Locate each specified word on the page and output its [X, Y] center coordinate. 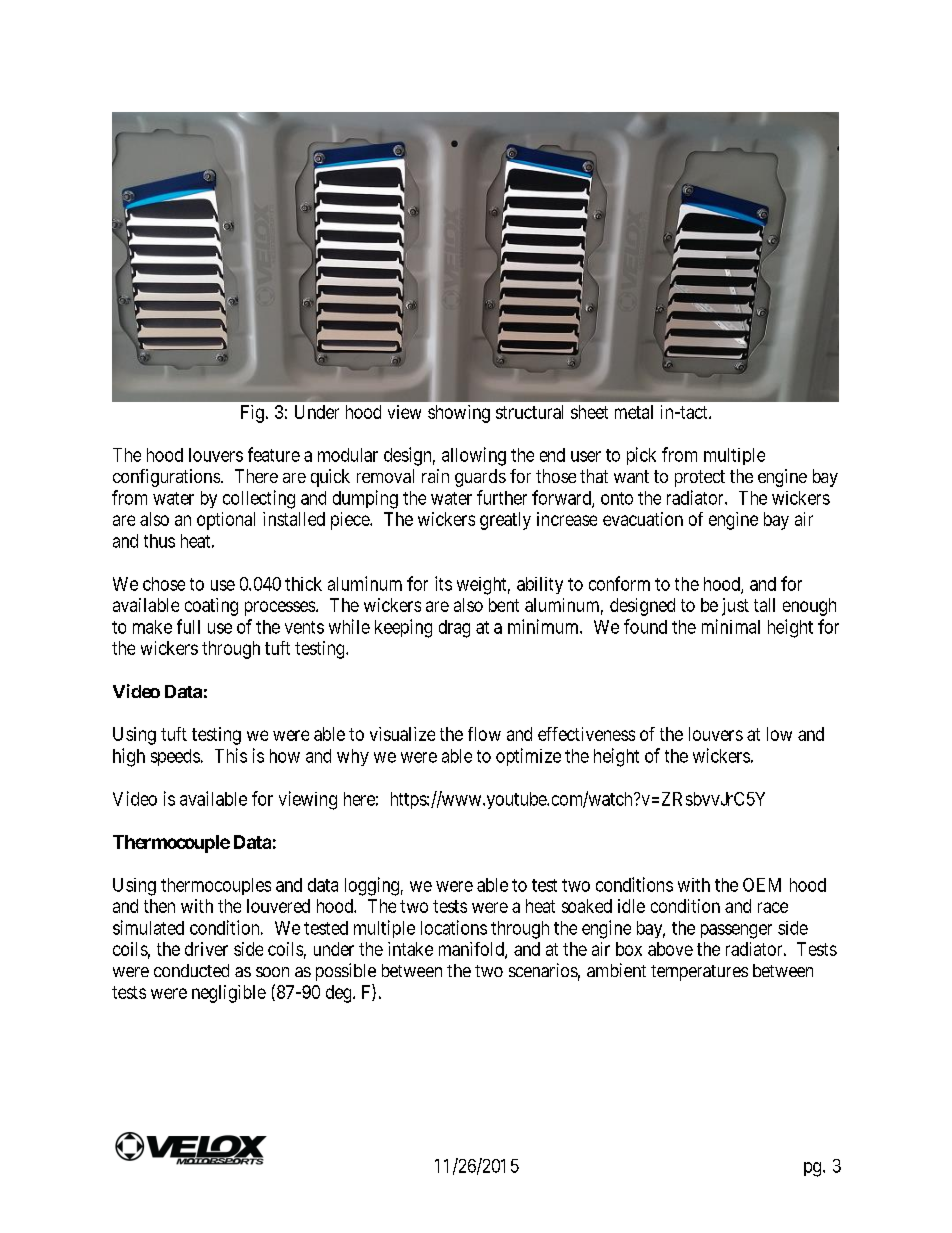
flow [484, 734]
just [735, 607]
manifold [472, 950]
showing [459, 414]
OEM [762, 885]
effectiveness [586, 734]
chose [164, 584]
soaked [587, 906]
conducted [191, 970]
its [443, 583]
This [231, 755]
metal [634, 412]
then [159, 906]
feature [274, 454]
